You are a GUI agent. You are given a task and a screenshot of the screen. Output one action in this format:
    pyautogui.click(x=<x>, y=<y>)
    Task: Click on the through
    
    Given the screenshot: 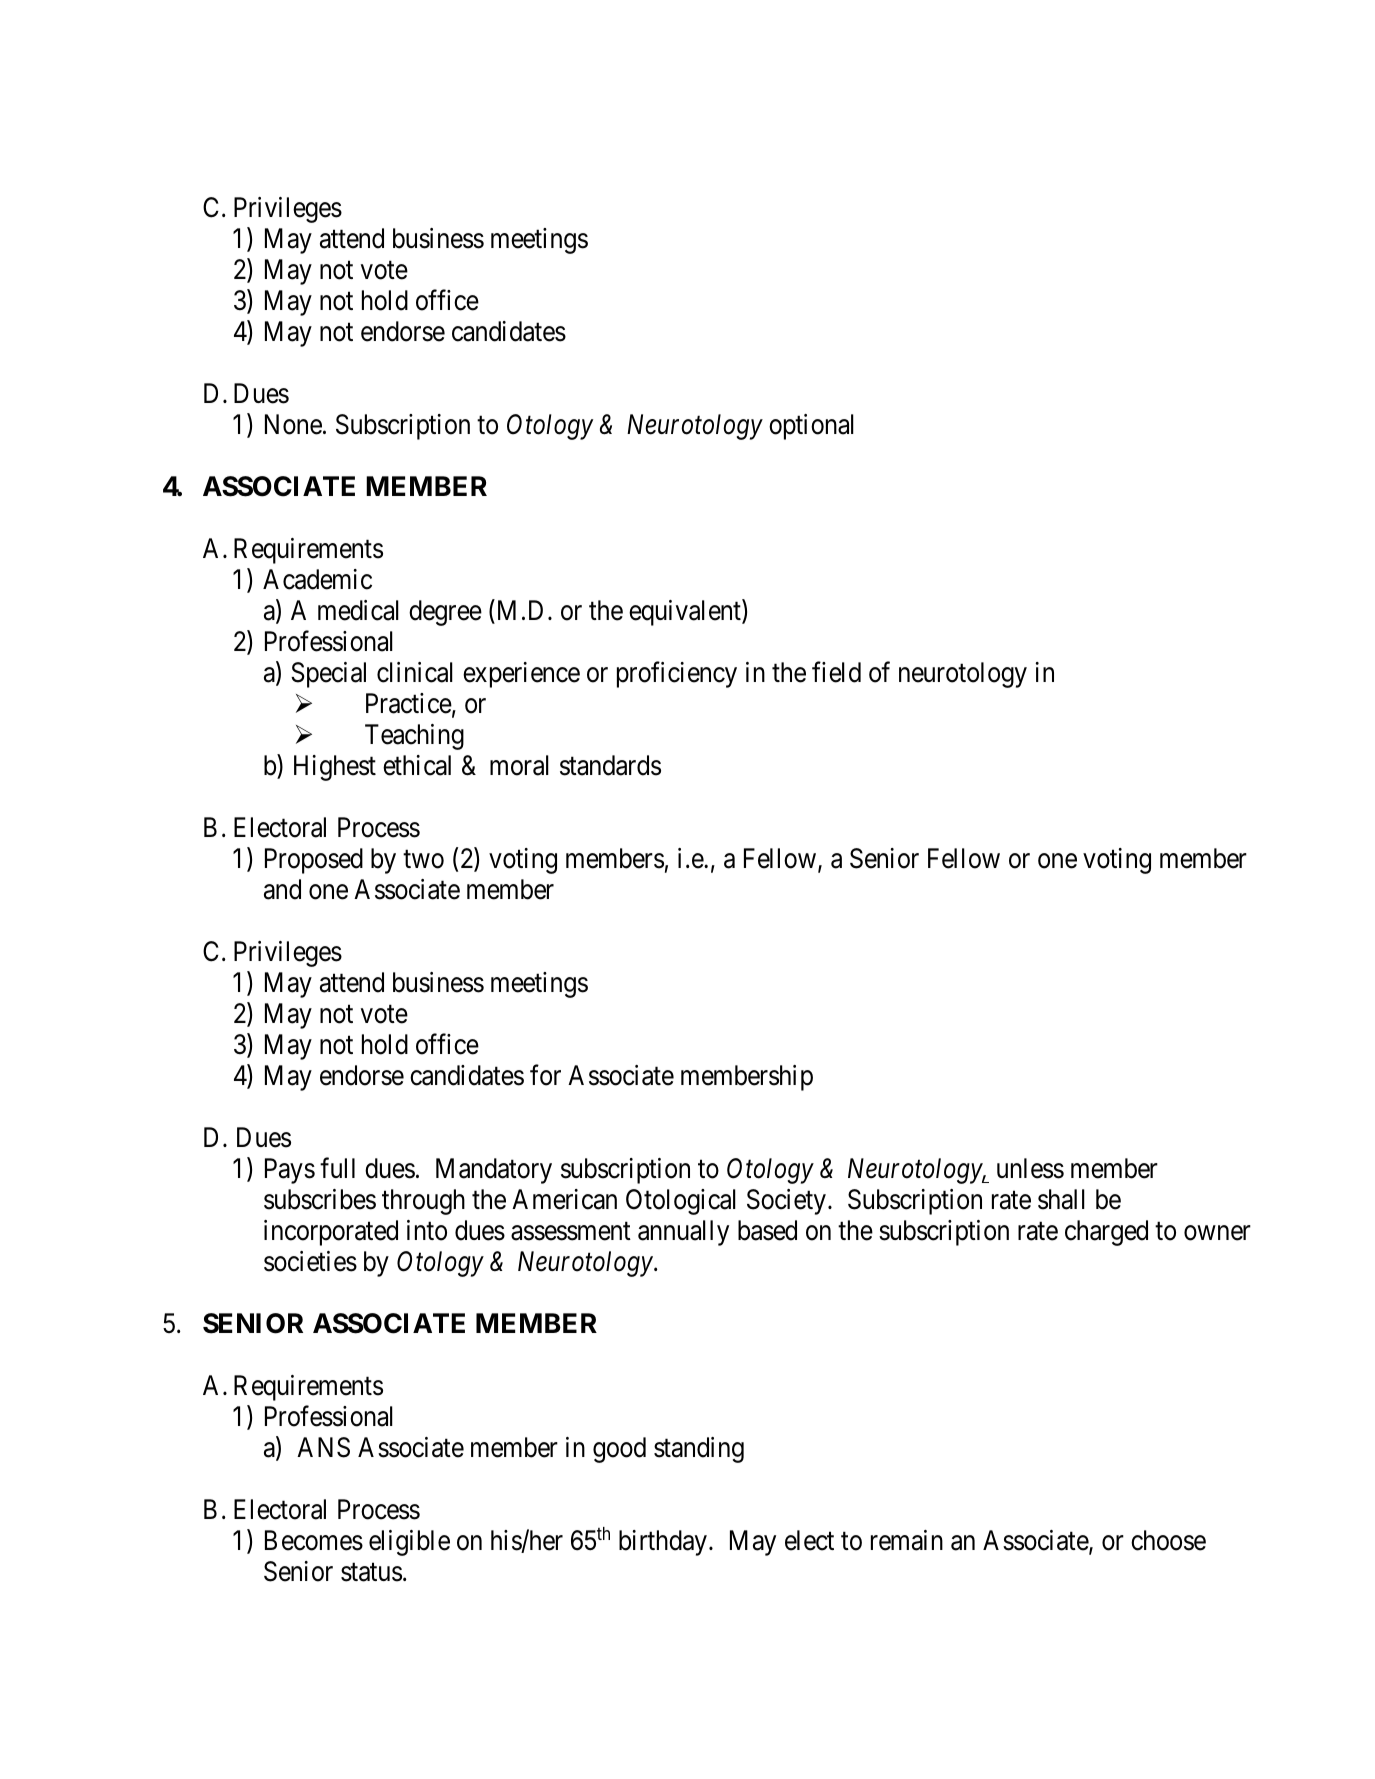 What is the action you would take?
    pyautogui.click(x=423, y=1202)
